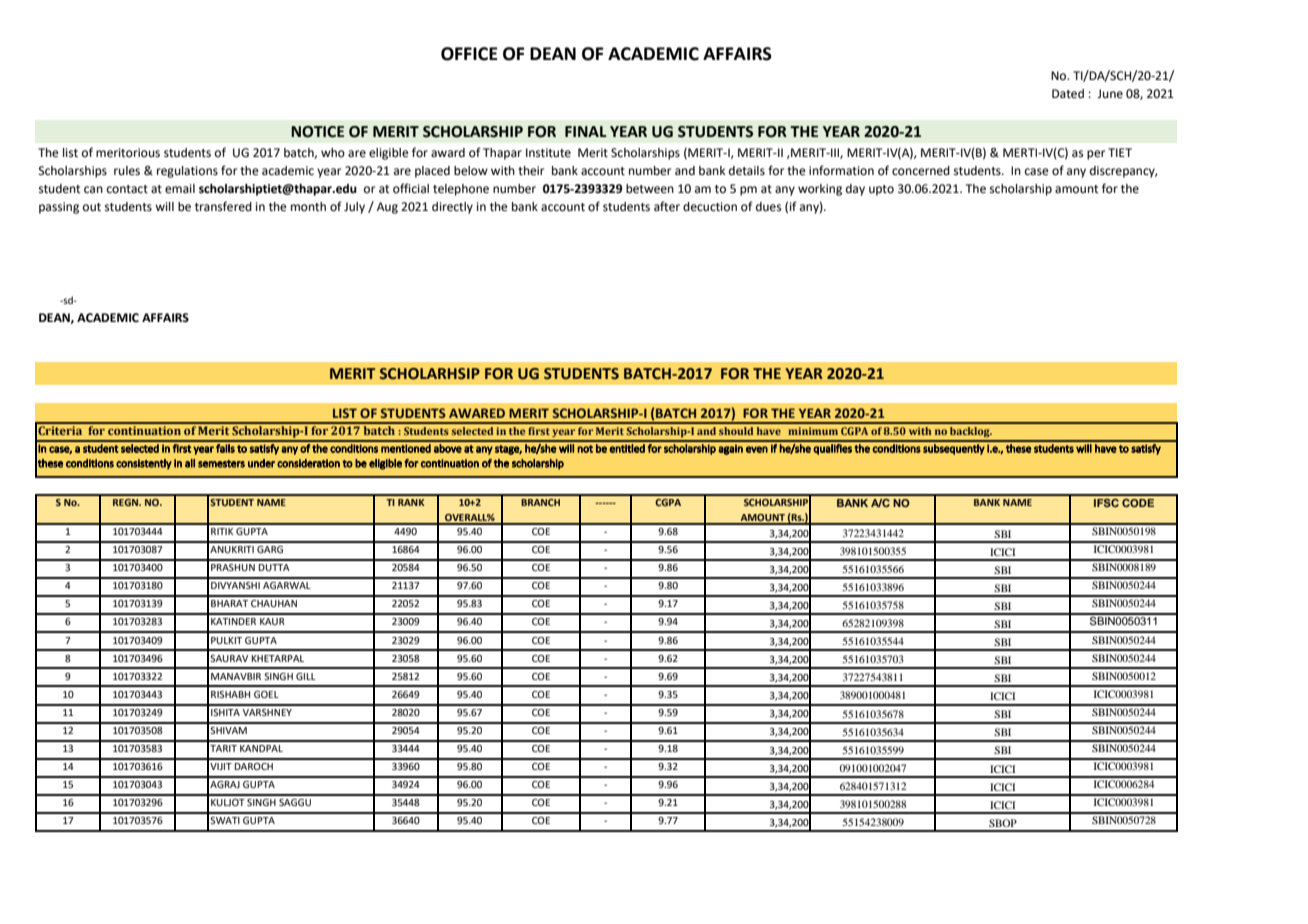  I want to click on should, so click(736, 431).
